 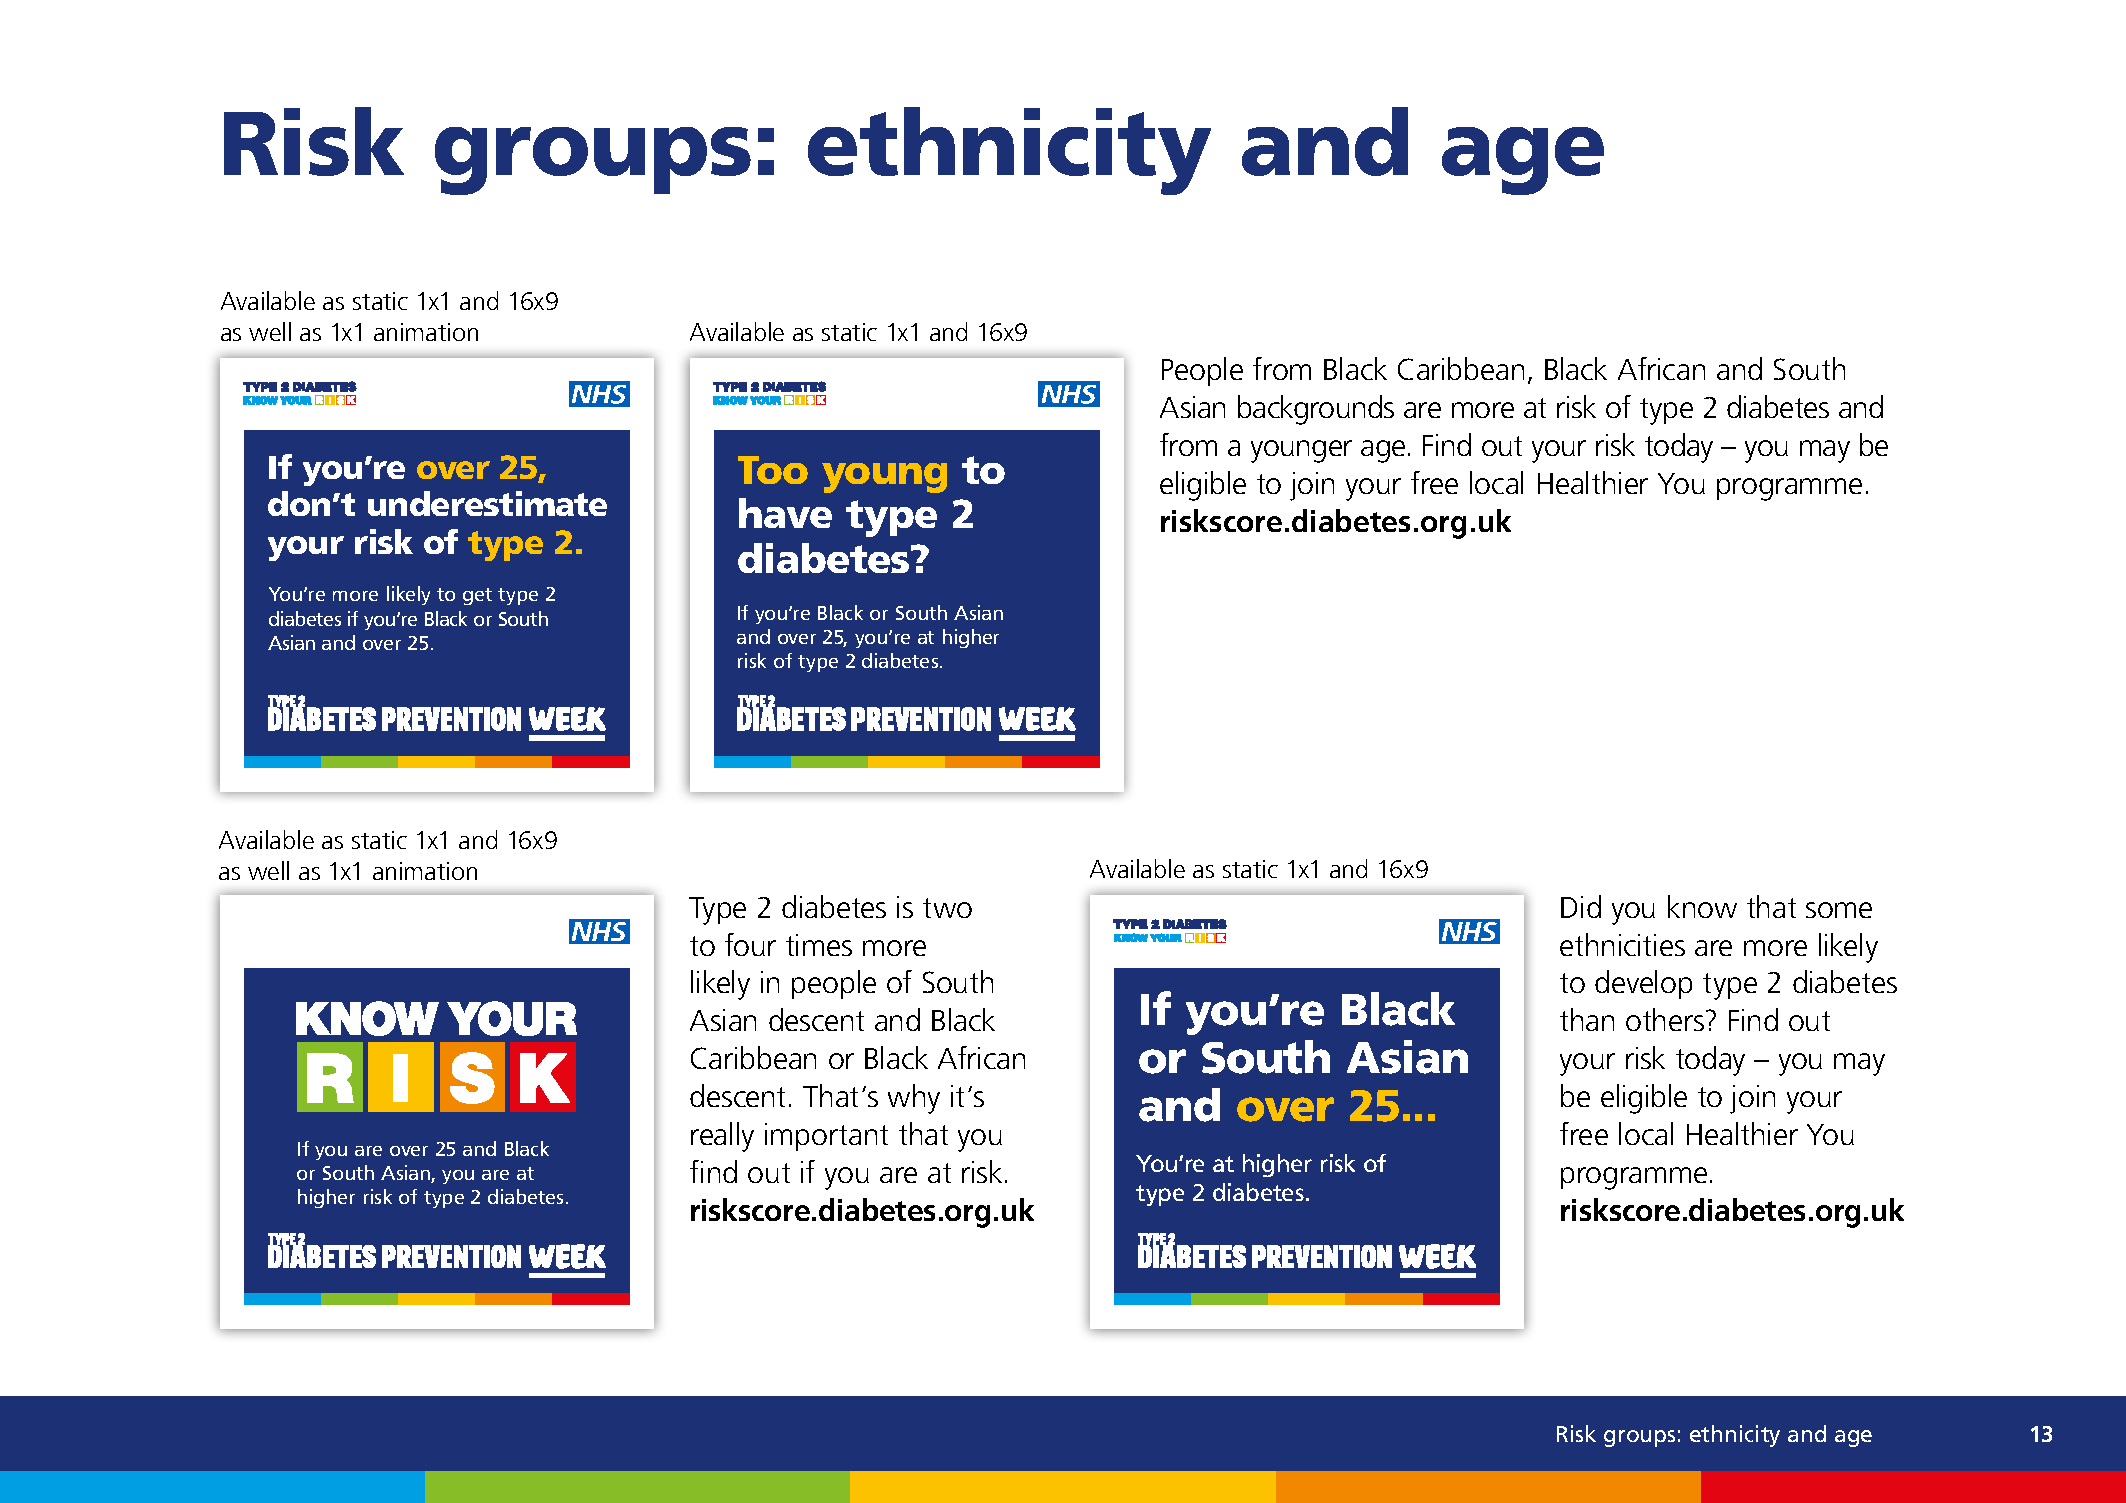 What do you see at coordinates (1581, 906) in the image?
I see `Did` at bounding box center [1581, 906].
